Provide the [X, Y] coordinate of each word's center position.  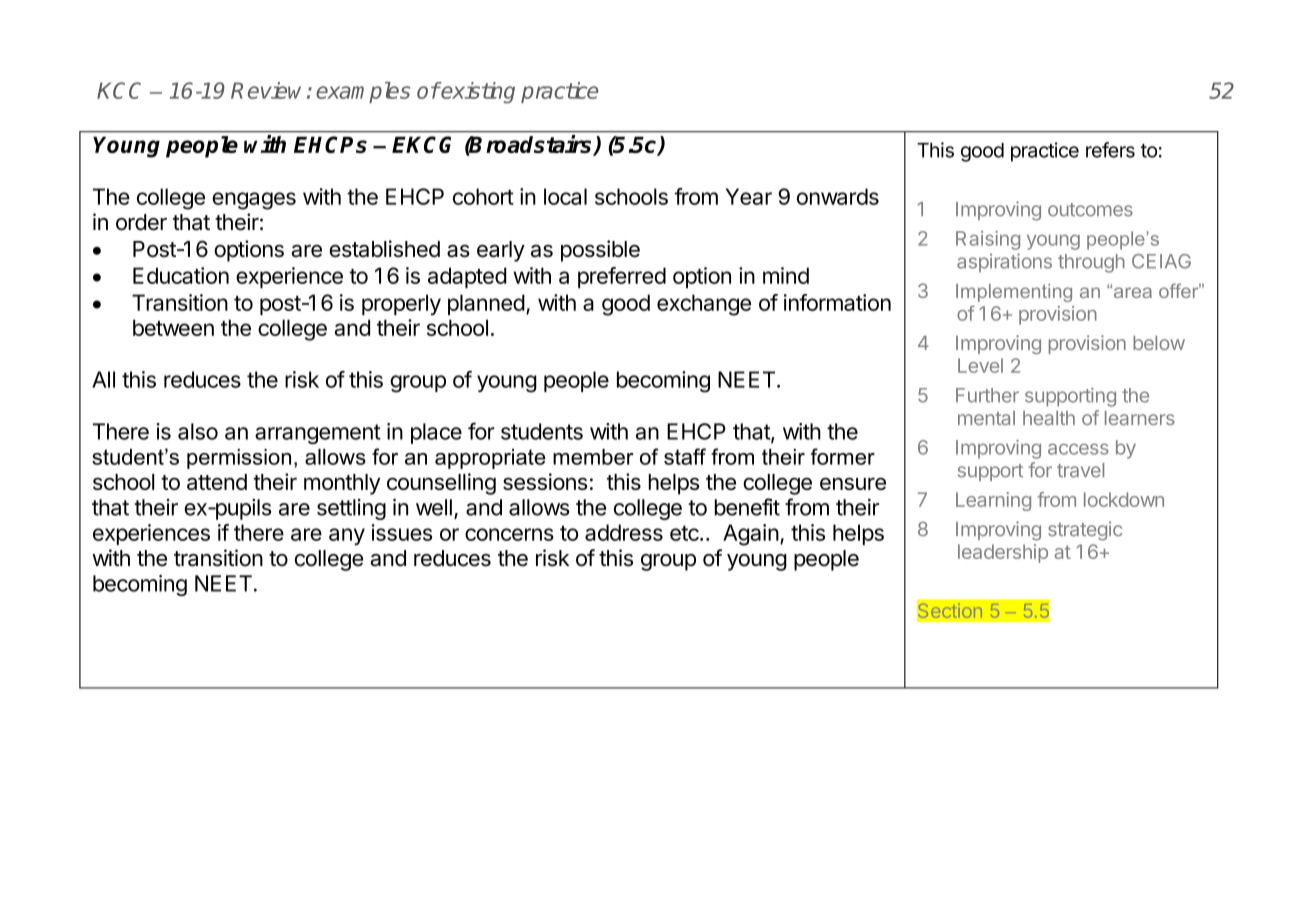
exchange [704, 305]
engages [254, 201]
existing [477, 93]
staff [685, 456]
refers [1110, 150]
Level [980, 365]
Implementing [1014, 293]
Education [181, 275]
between [173, 327]
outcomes [1090, 210]
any [347, 536]
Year [749, 196]
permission [239, 459]
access [1078, 449]
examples [363, 92]
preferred [622, 277]
